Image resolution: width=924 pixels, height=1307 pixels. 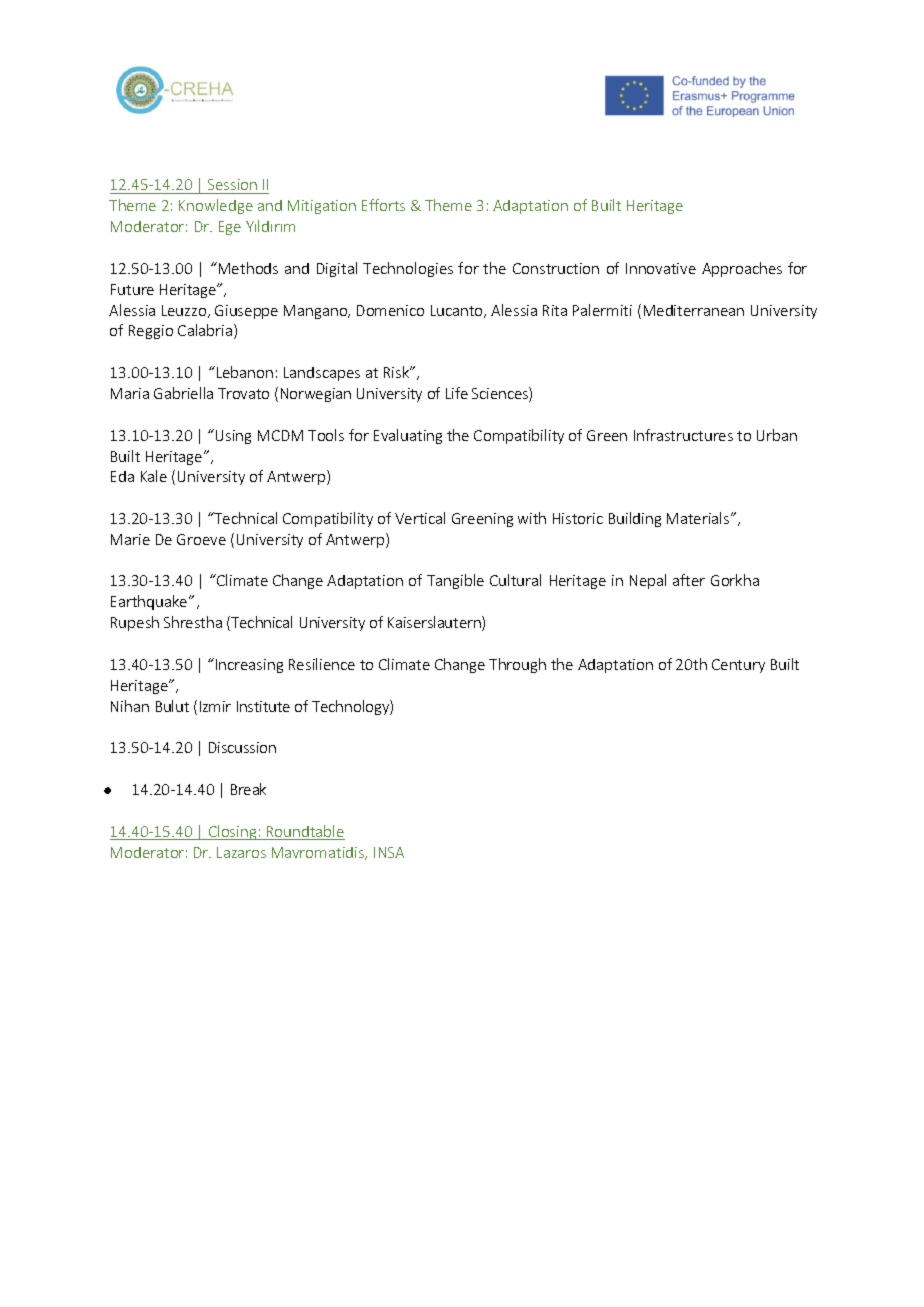 I want to click on Izmir, so click(x=215, y=706).
